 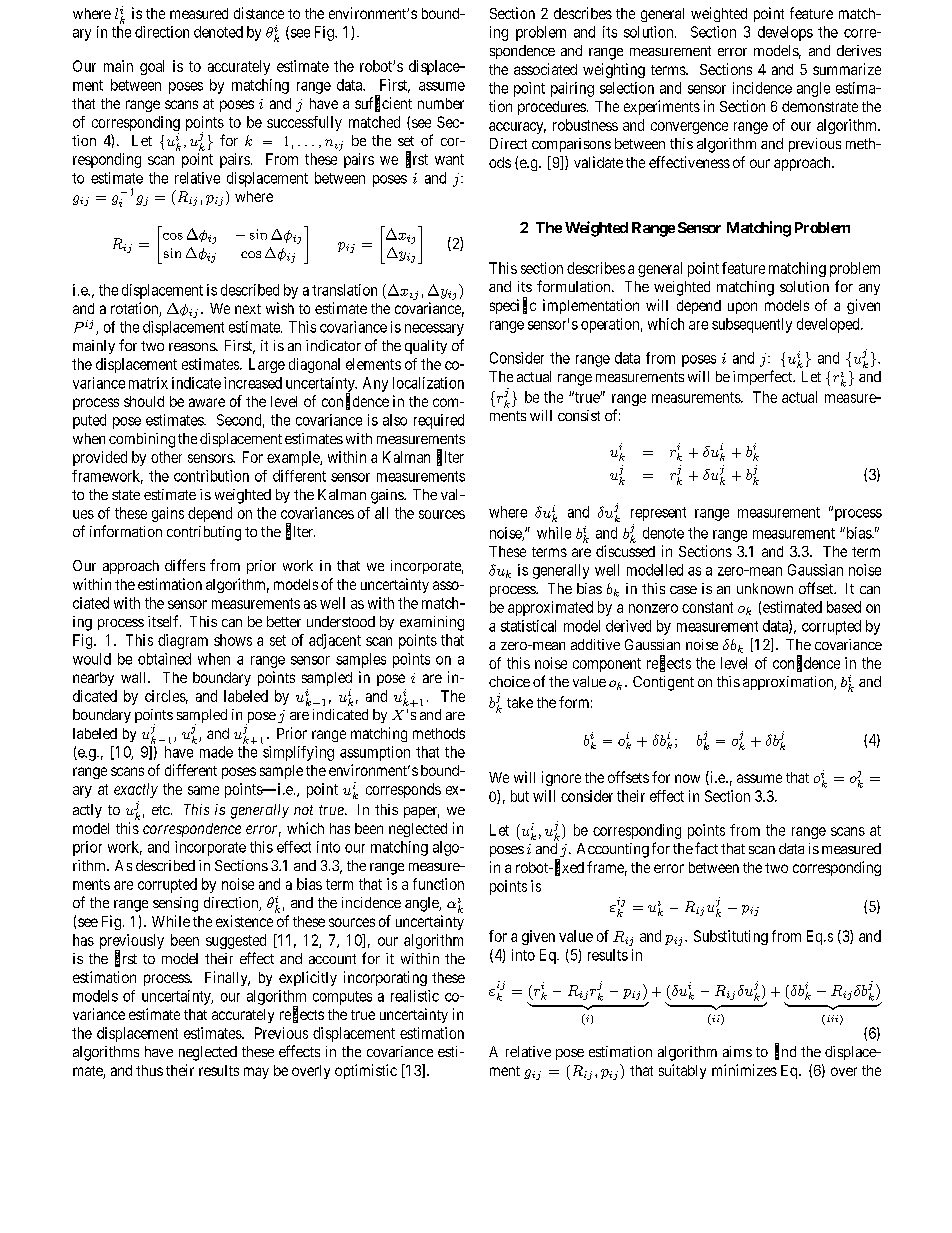 I want to click on contributing, so click(x=204, y=533).
